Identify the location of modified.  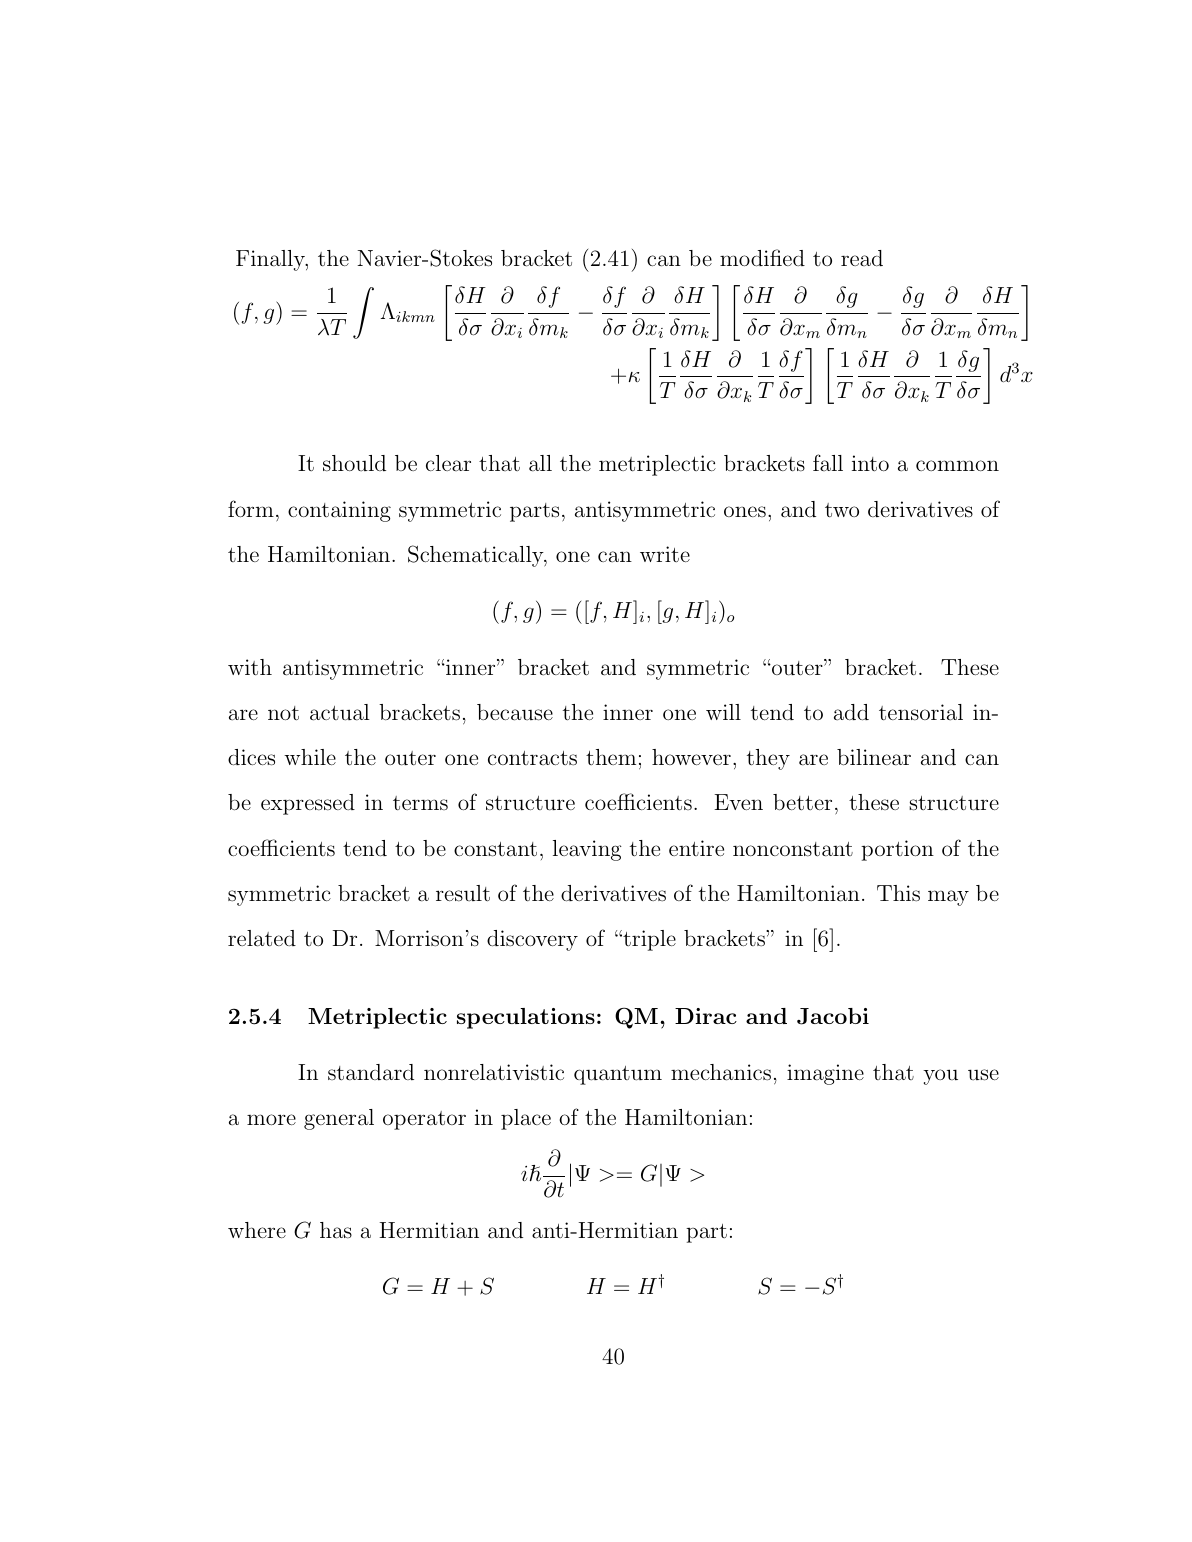
(762, 257).
